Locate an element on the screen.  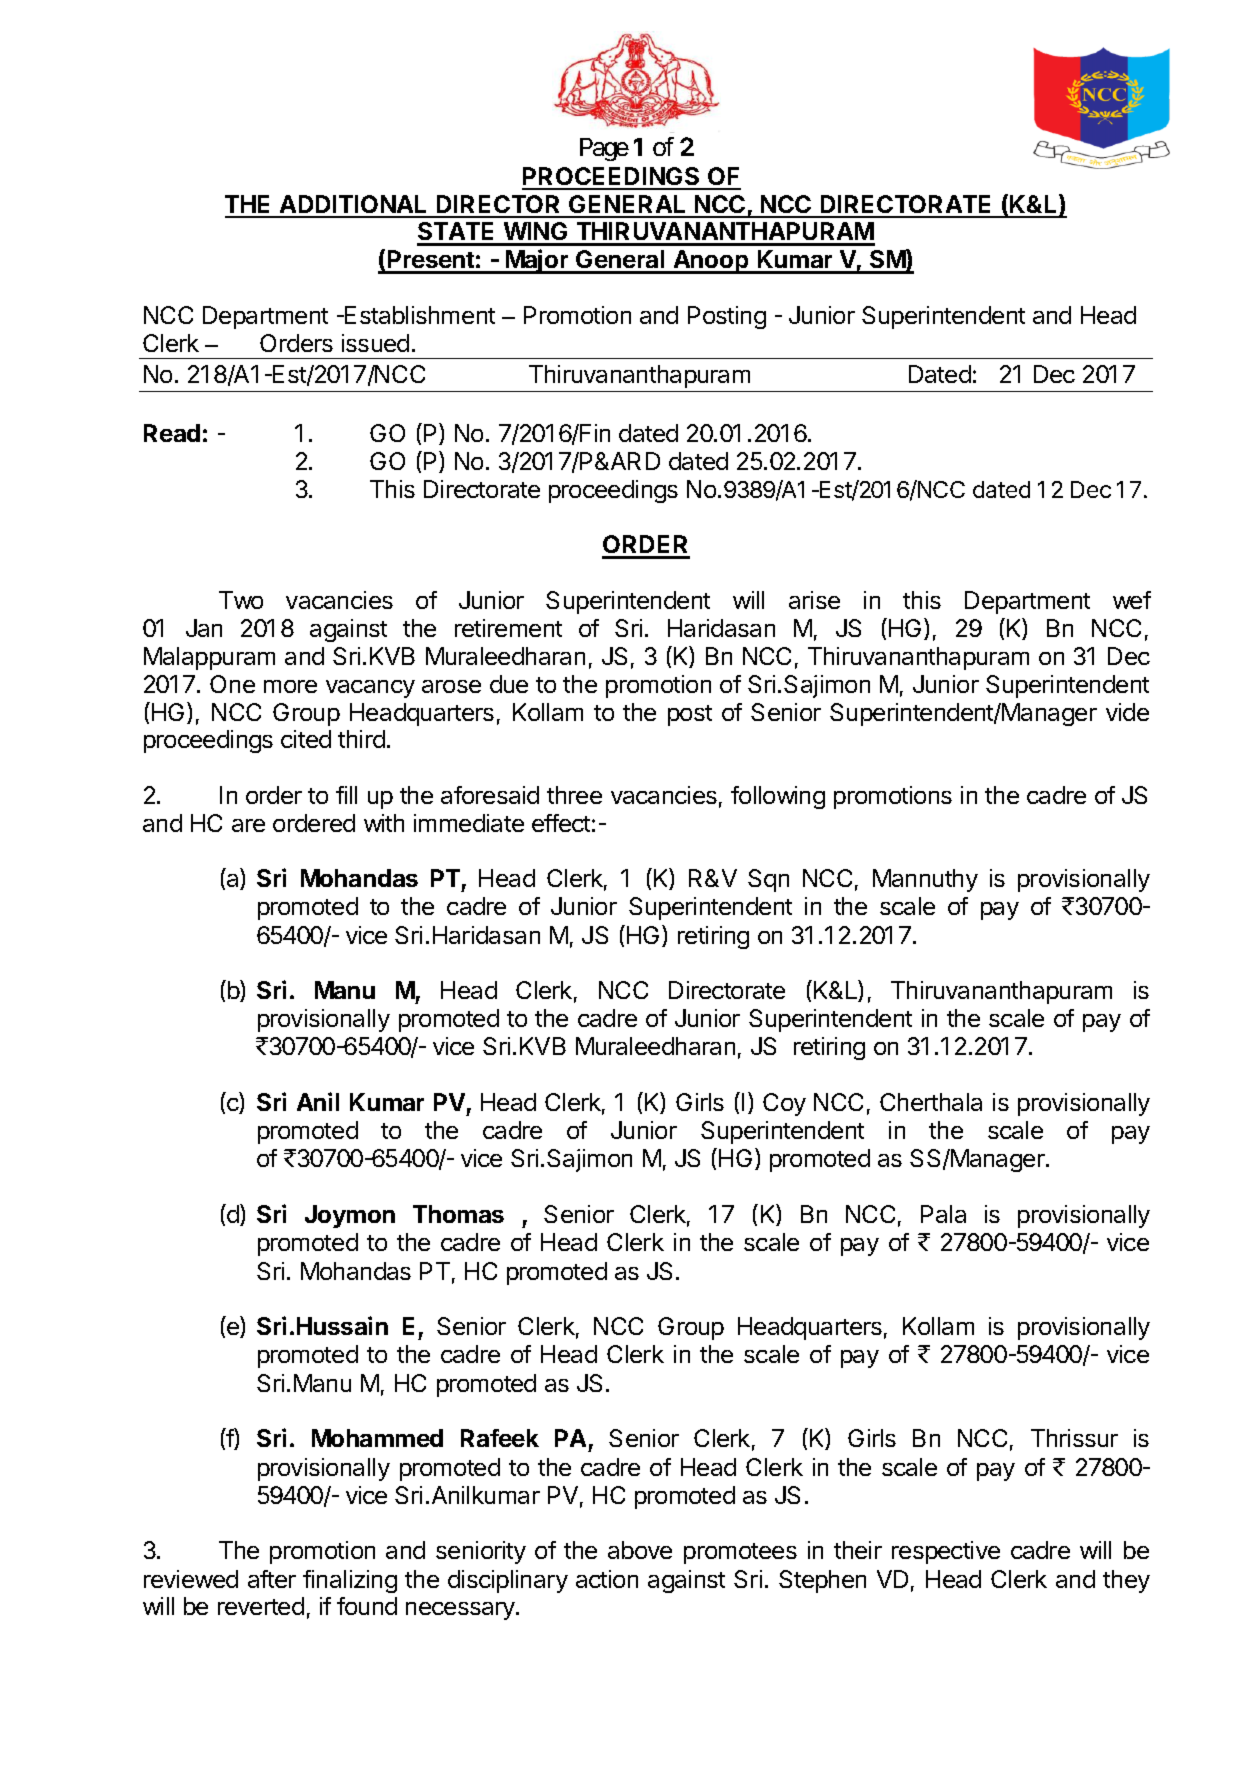
respective is located at coordinates (946, 1552).
